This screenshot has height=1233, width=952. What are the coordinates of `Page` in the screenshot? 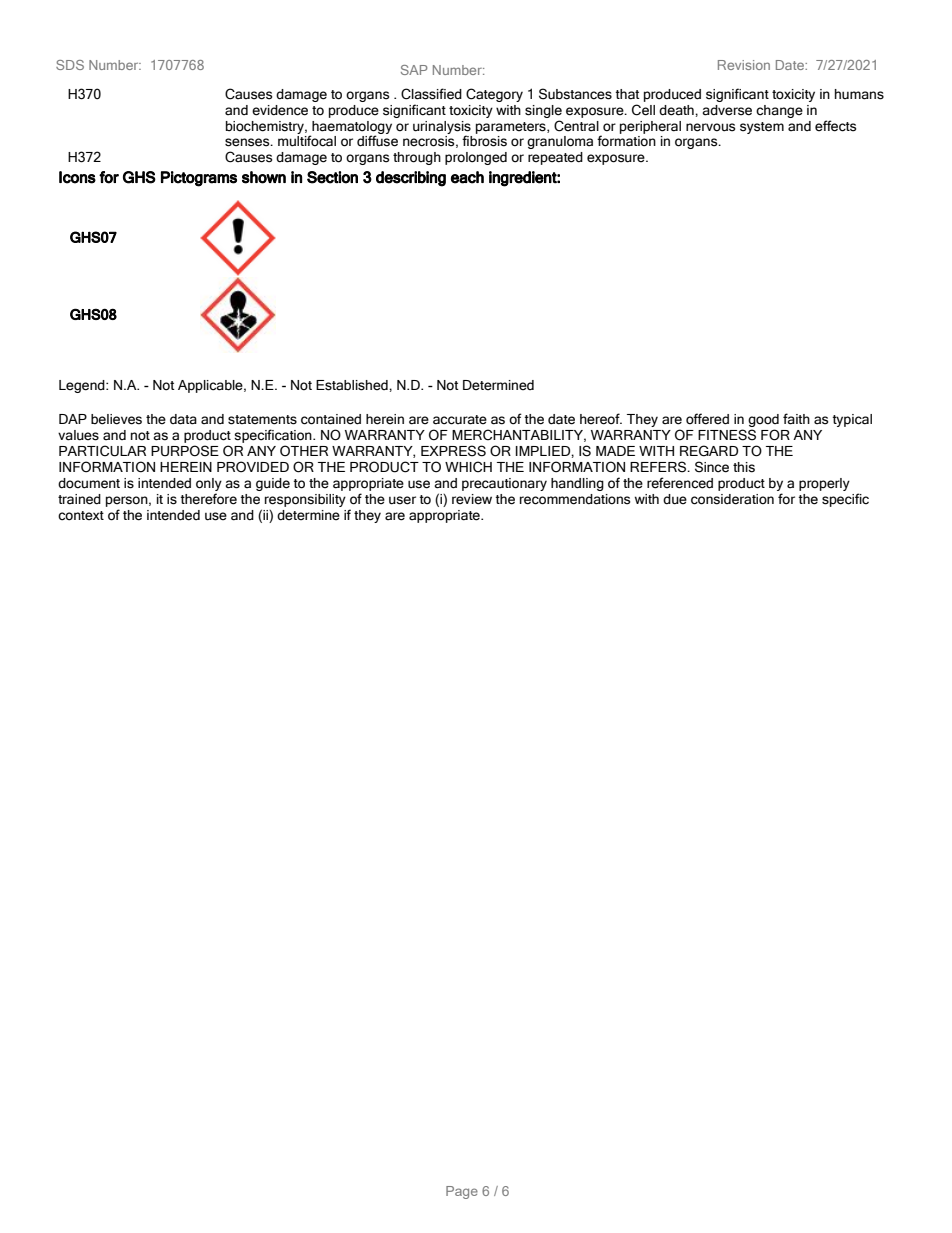 It's located at (462, 1192).
